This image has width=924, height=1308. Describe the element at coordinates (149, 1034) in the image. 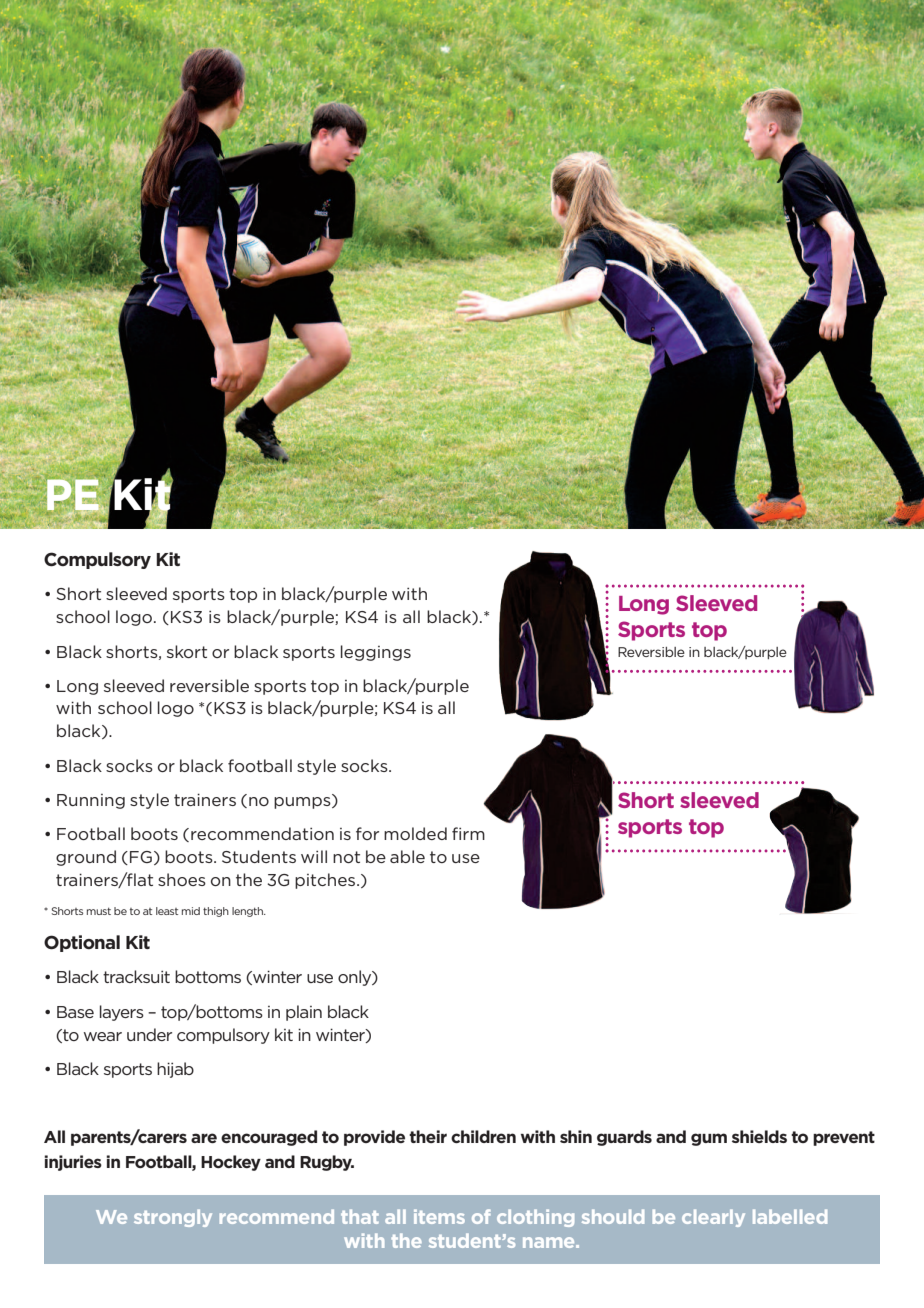

I see `under` at that location.
